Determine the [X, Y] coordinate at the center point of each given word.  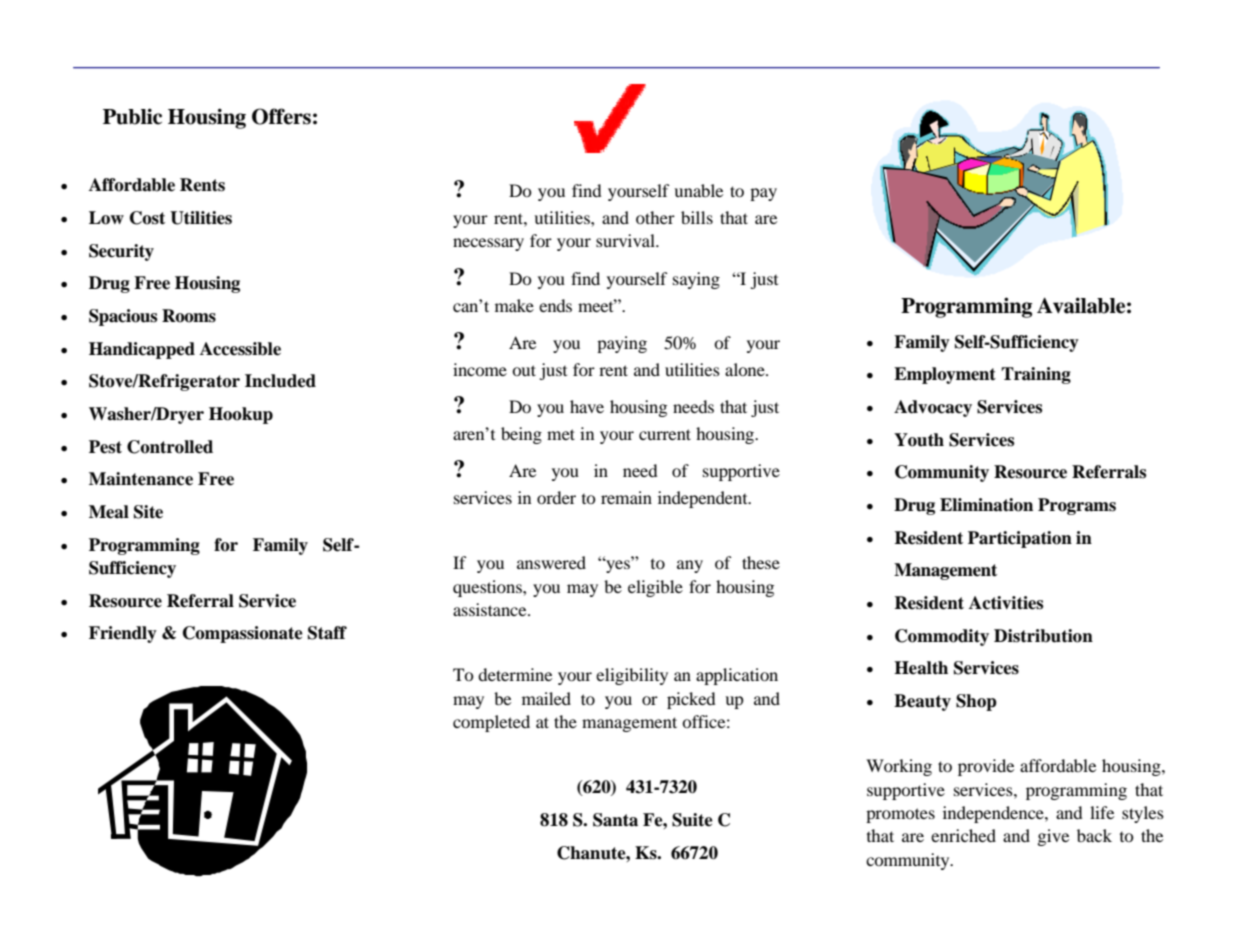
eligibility [632, 676]
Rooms [189, 316]
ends [555, 305]
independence [994, 814]
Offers [281, 116]
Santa [615, 820]
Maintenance [141, 479]
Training [1036, 375]
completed [491, 723]
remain [626, 497]
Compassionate [243, 634]
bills [697, 217]
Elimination [986, 505]
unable [698, 190]
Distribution [1043, 636]
